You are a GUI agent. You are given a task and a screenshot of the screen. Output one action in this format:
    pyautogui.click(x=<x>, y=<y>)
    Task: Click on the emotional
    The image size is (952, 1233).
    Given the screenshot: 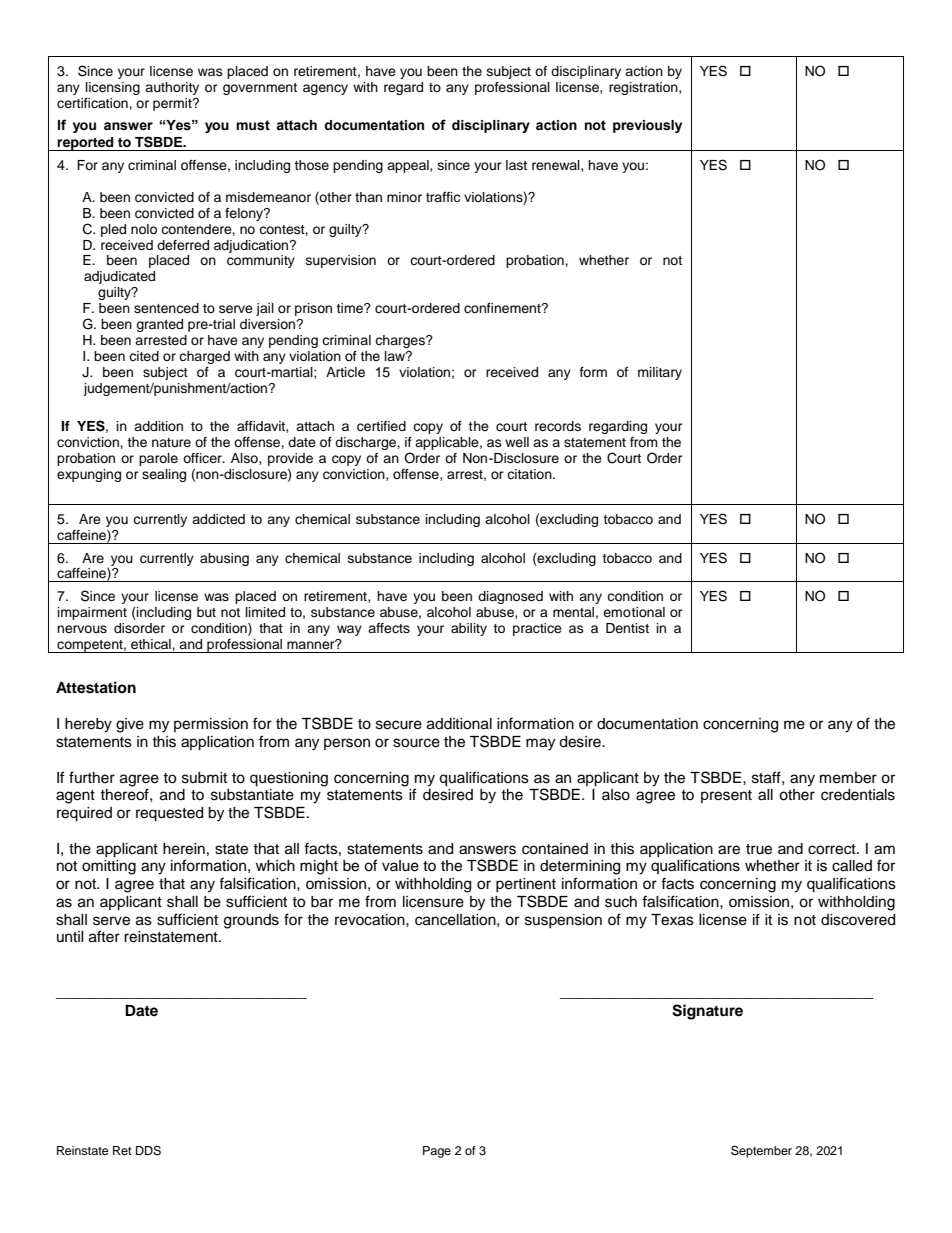 What is the action you would take?
    pyautogui.click(x=634, y=612)
